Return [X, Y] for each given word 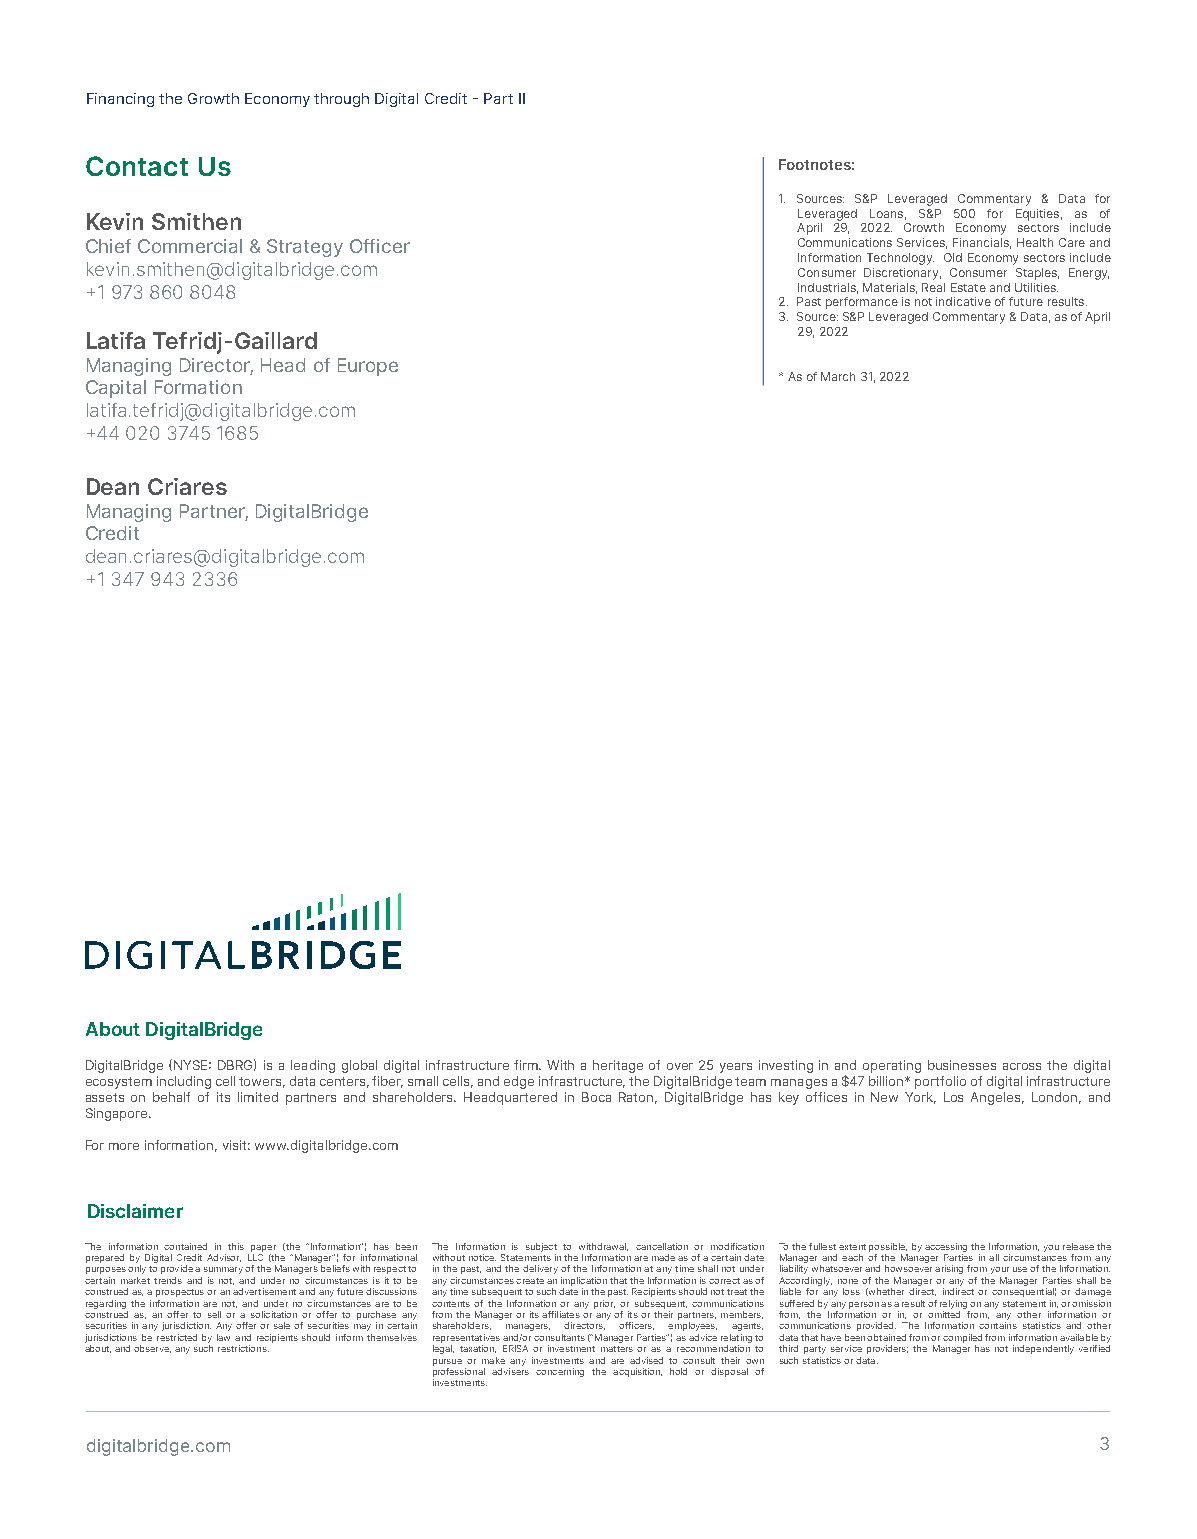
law [223, 1337]
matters [617, 1349]
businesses [962, 1065]
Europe [368, 367]
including [184, 1082]
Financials [982, 243]
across [1022, 1066]
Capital [116, 389]
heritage [618, 1066]
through [341, 100]
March [838, 376]
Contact [137, 166]
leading [313, 1066]
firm [527, 1065]
